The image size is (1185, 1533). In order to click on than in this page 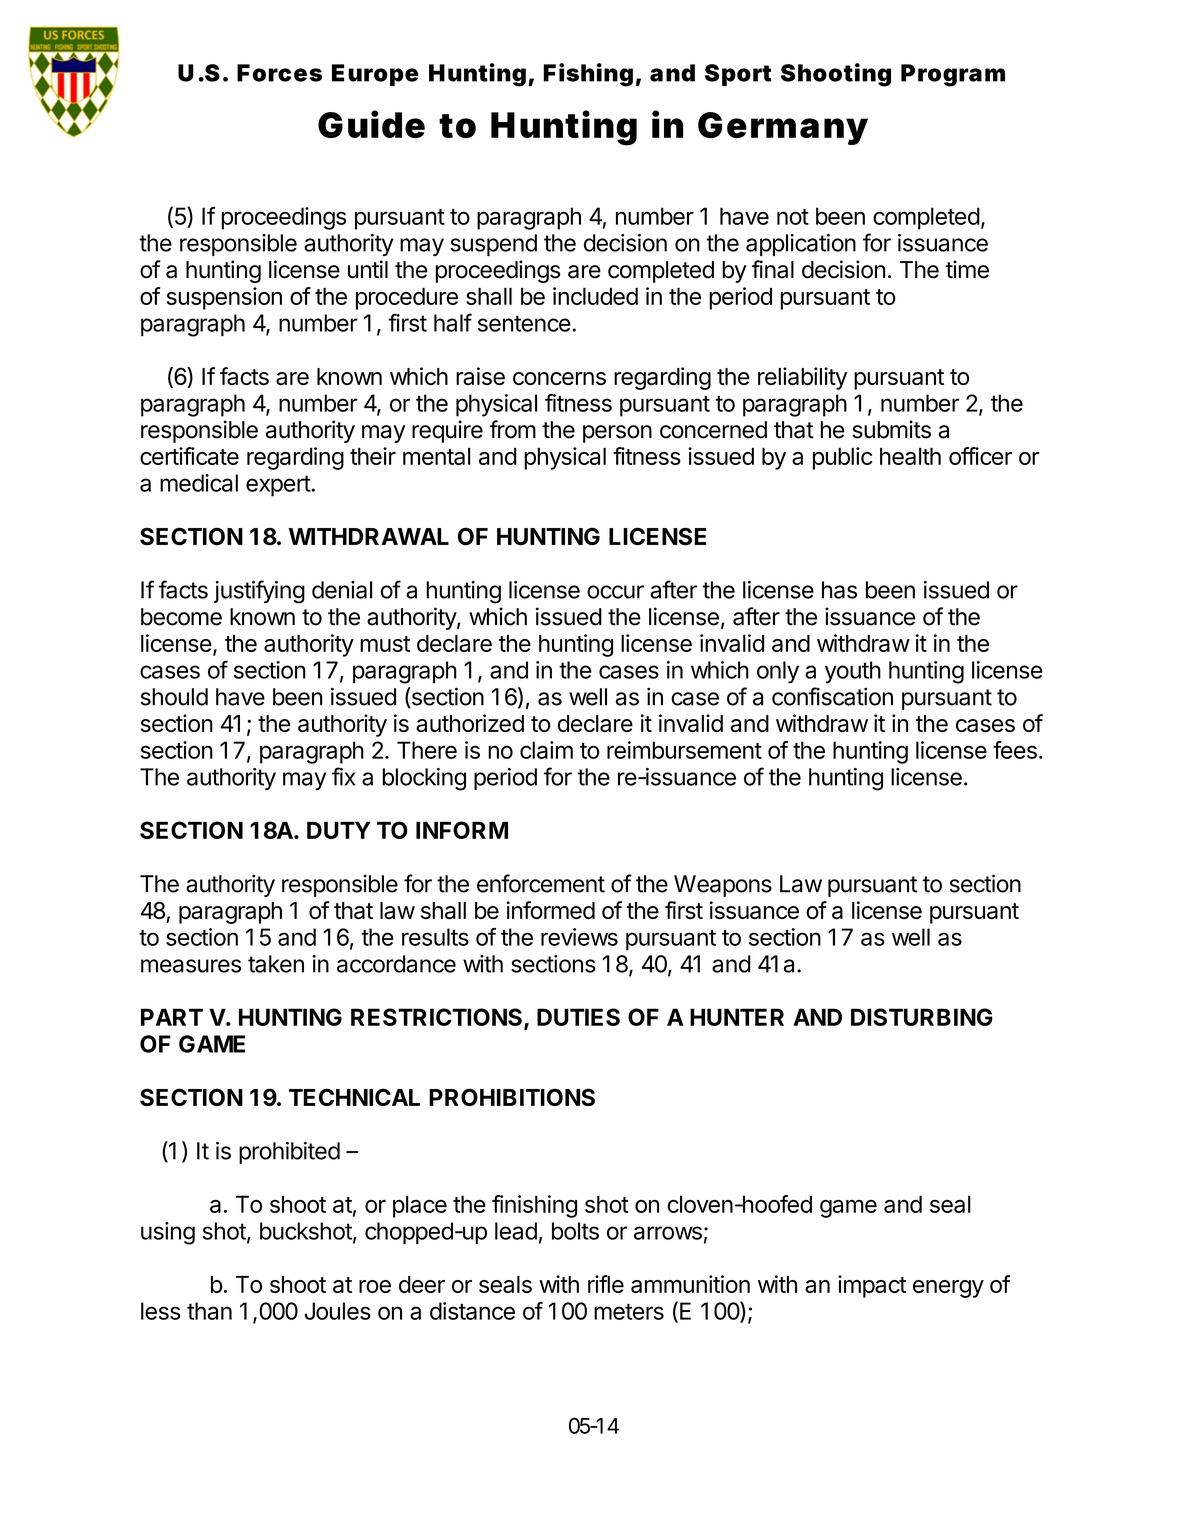, I will do `click(209, 1311)`.
